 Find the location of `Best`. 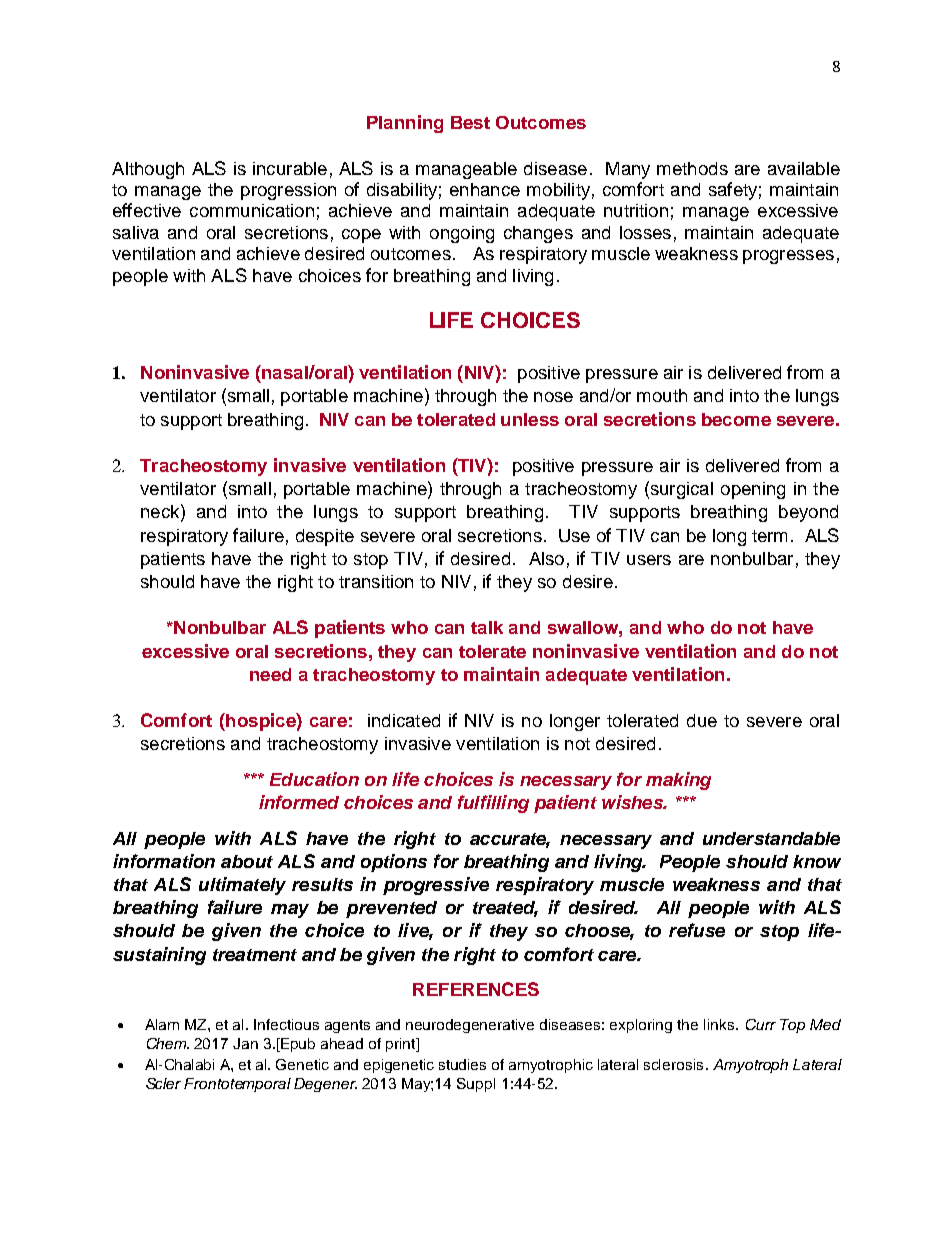

Best is located at coordinates (470, 122).
